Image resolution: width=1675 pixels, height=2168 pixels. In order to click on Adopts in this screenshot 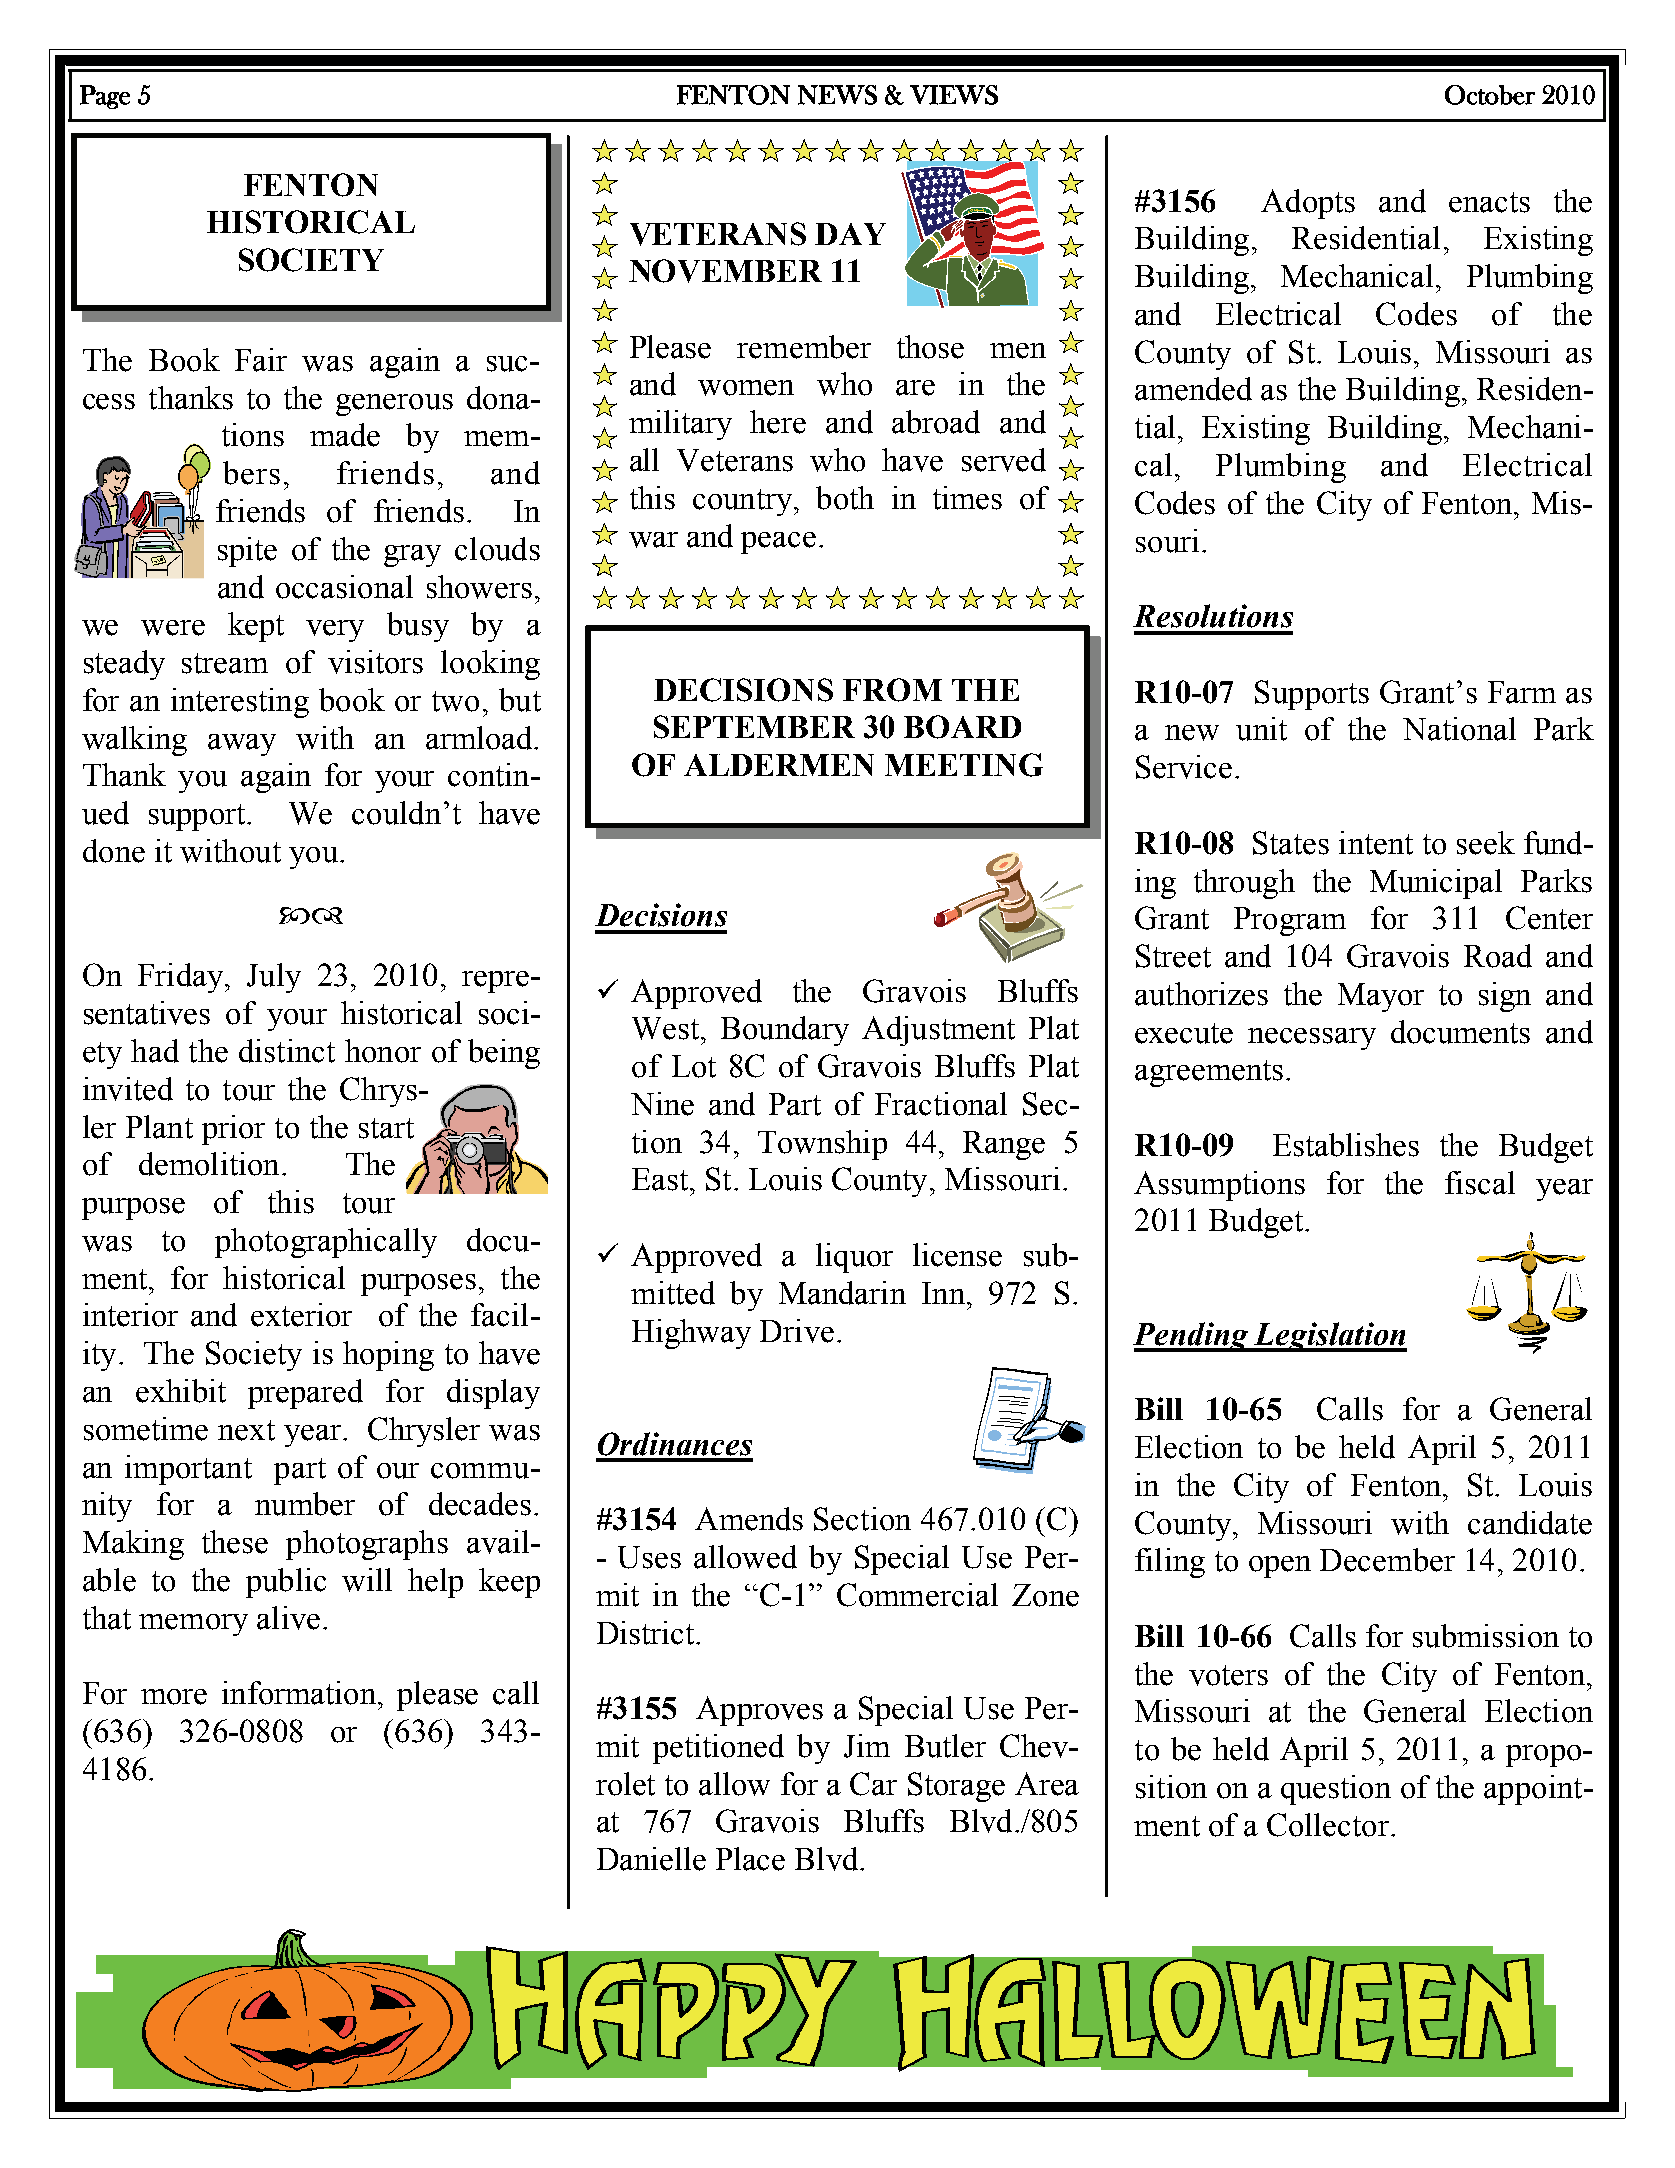, I will do `click(1308, 204)`.
